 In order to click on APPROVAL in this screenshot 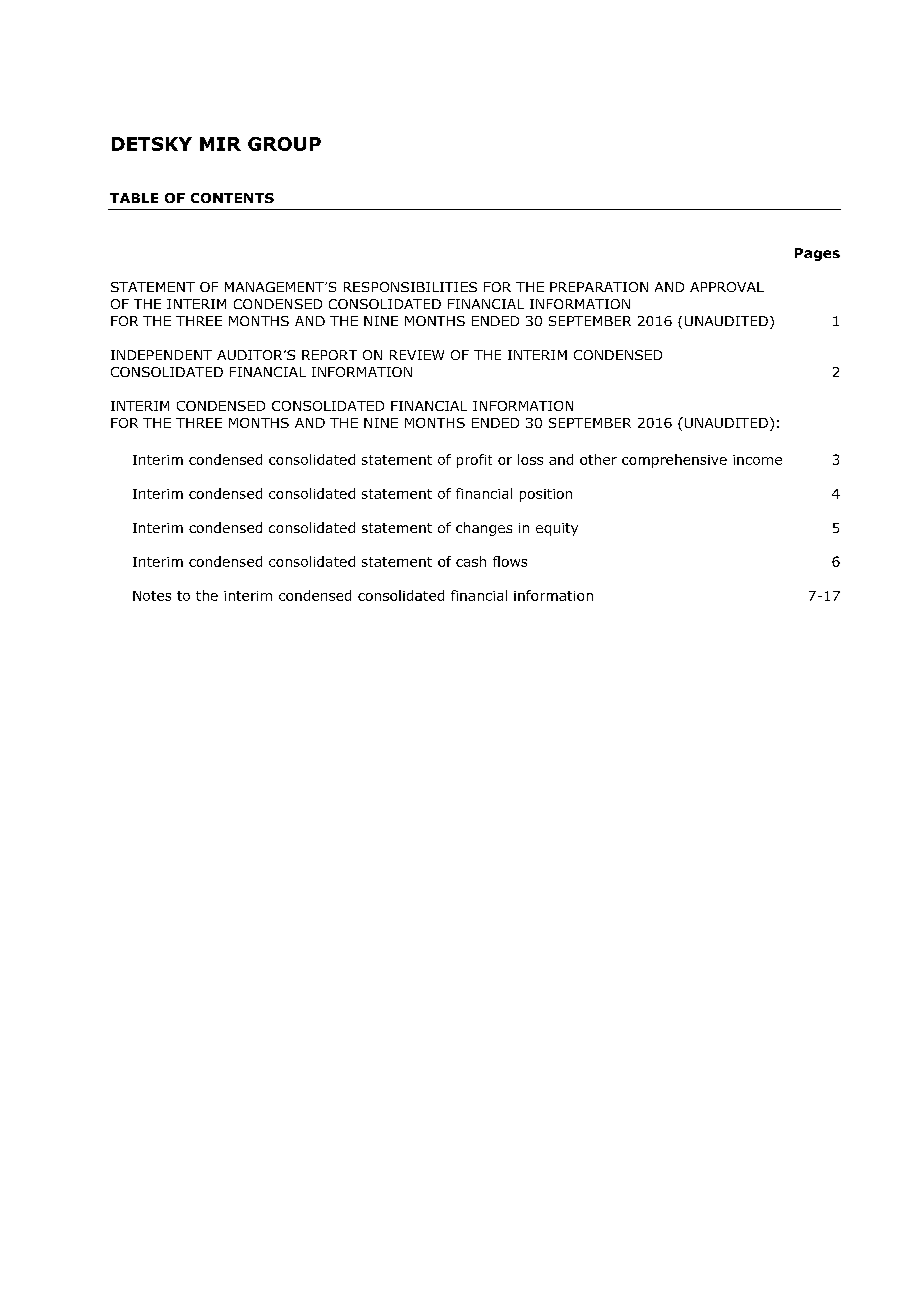, I will do `click(727, 287)`.
